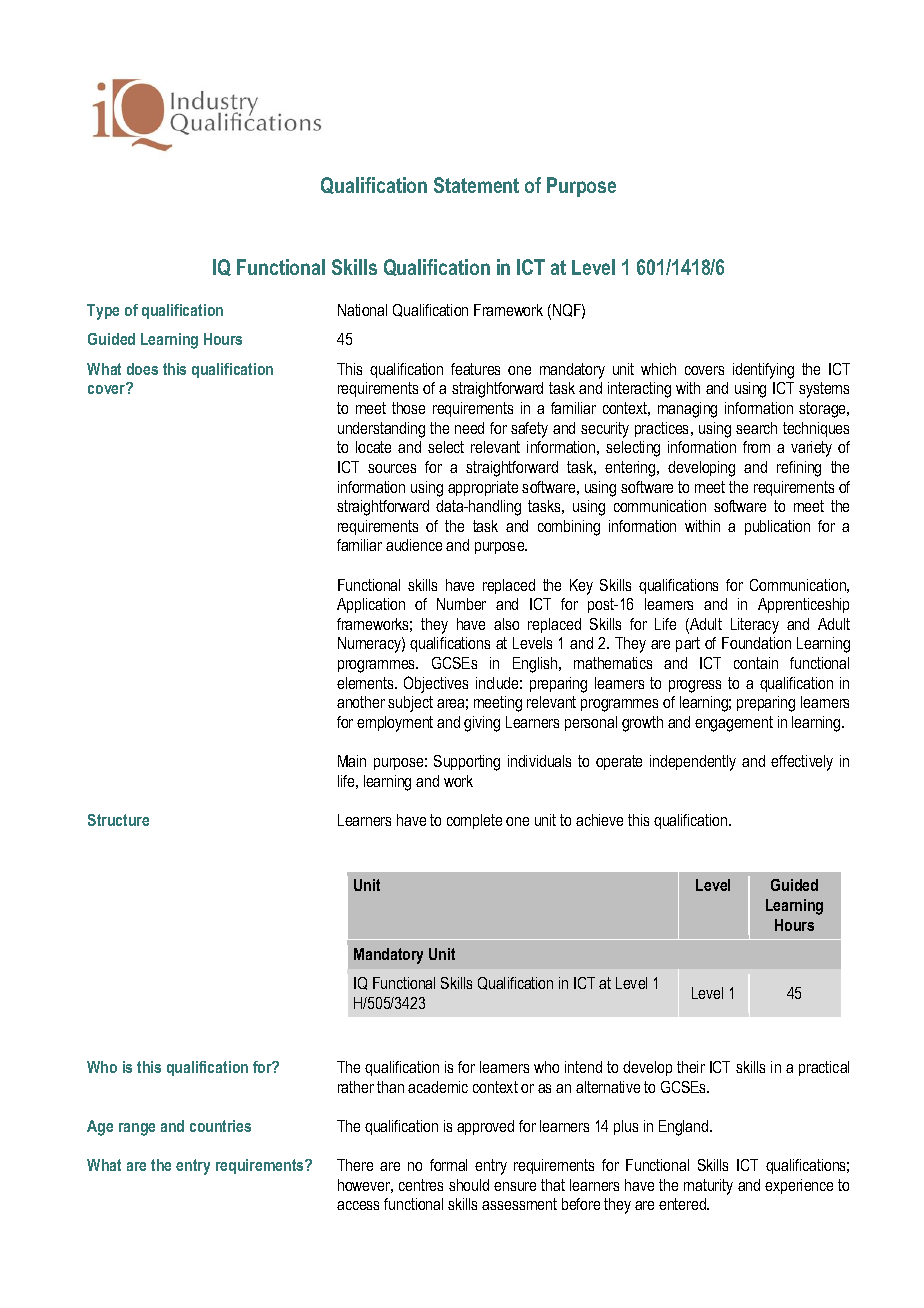  I want to click on another, so click(361, 702).
